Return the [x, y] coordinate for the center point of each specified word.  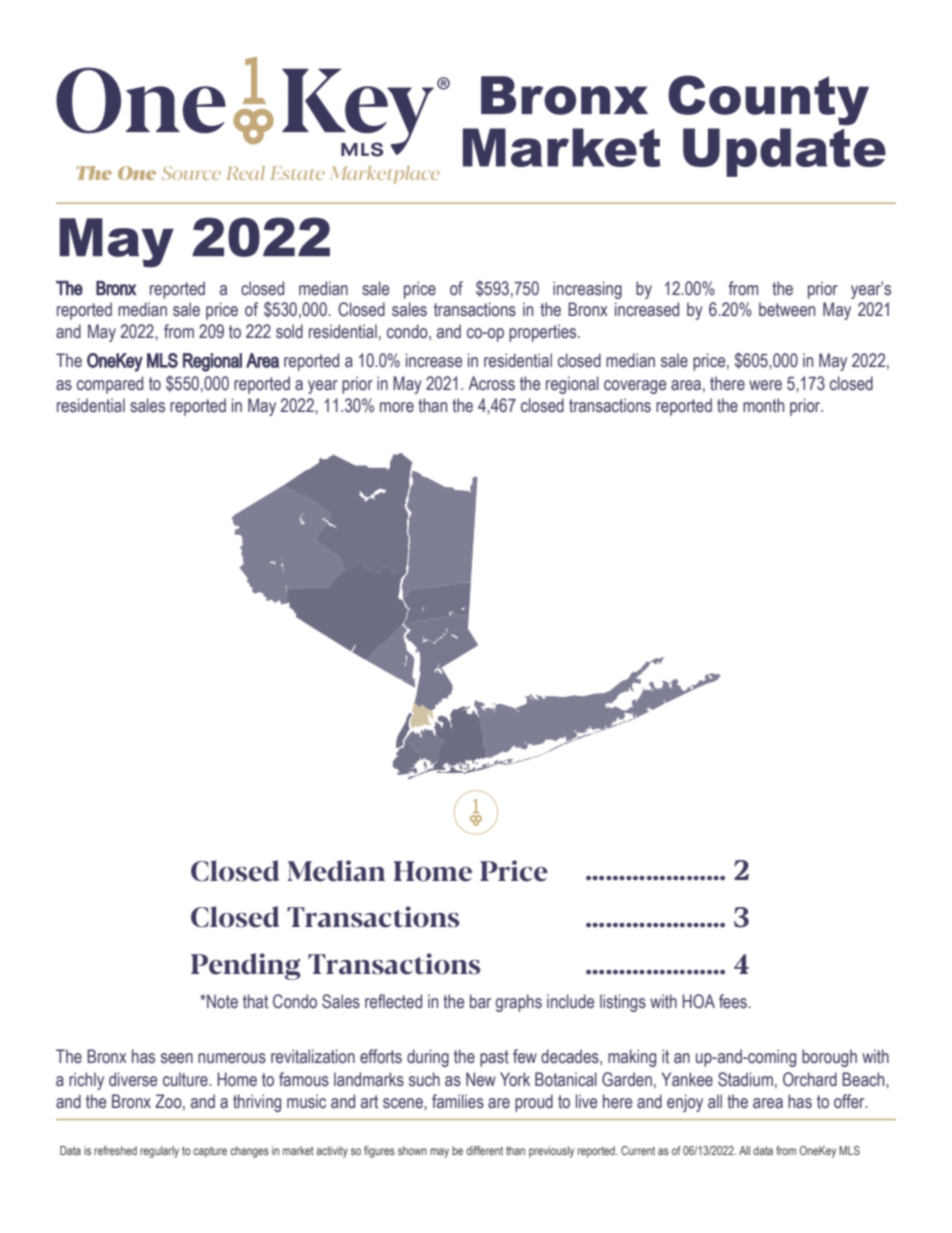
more [397, 407]
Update [784, 152]
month [763, 405]
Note [221, 1001]
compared [110, 385]
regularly [159, 1152]
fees [734, 1001]
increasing [587, 290]
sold [289, 331]
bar [480, 1001]
